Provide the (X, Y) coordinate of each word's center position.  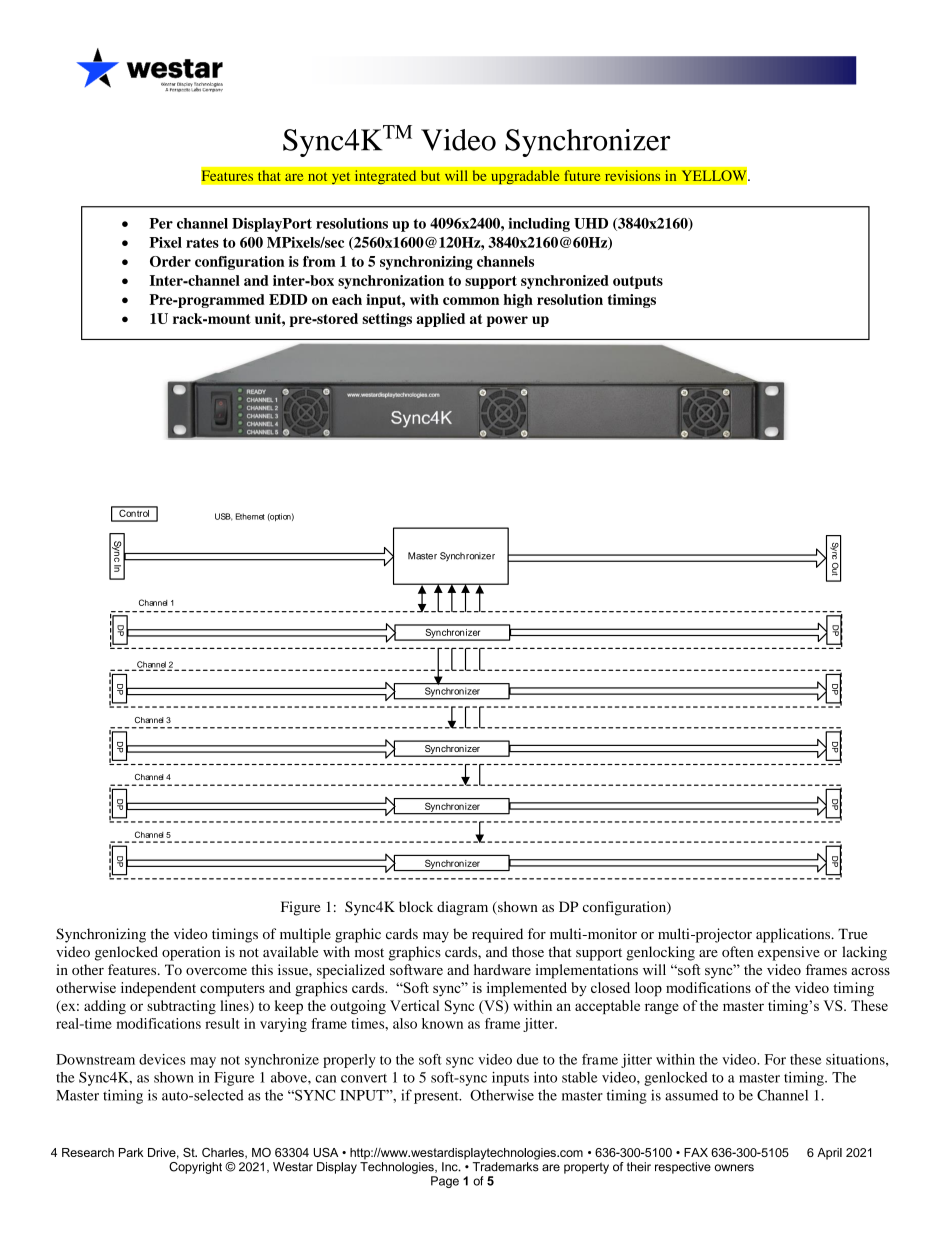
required (497, 935)
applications (794, 935)
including (539, 225)
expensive (789, 953)
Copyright (195, 1168)
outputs (638, 282)
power (507, 321)
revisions (633, 175)
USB (224, 517)
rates (202, 243)
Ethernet (250, 516)
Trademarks (506, 1167)
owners (734, 1168)
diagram (462, 908)
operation (191, 953)
